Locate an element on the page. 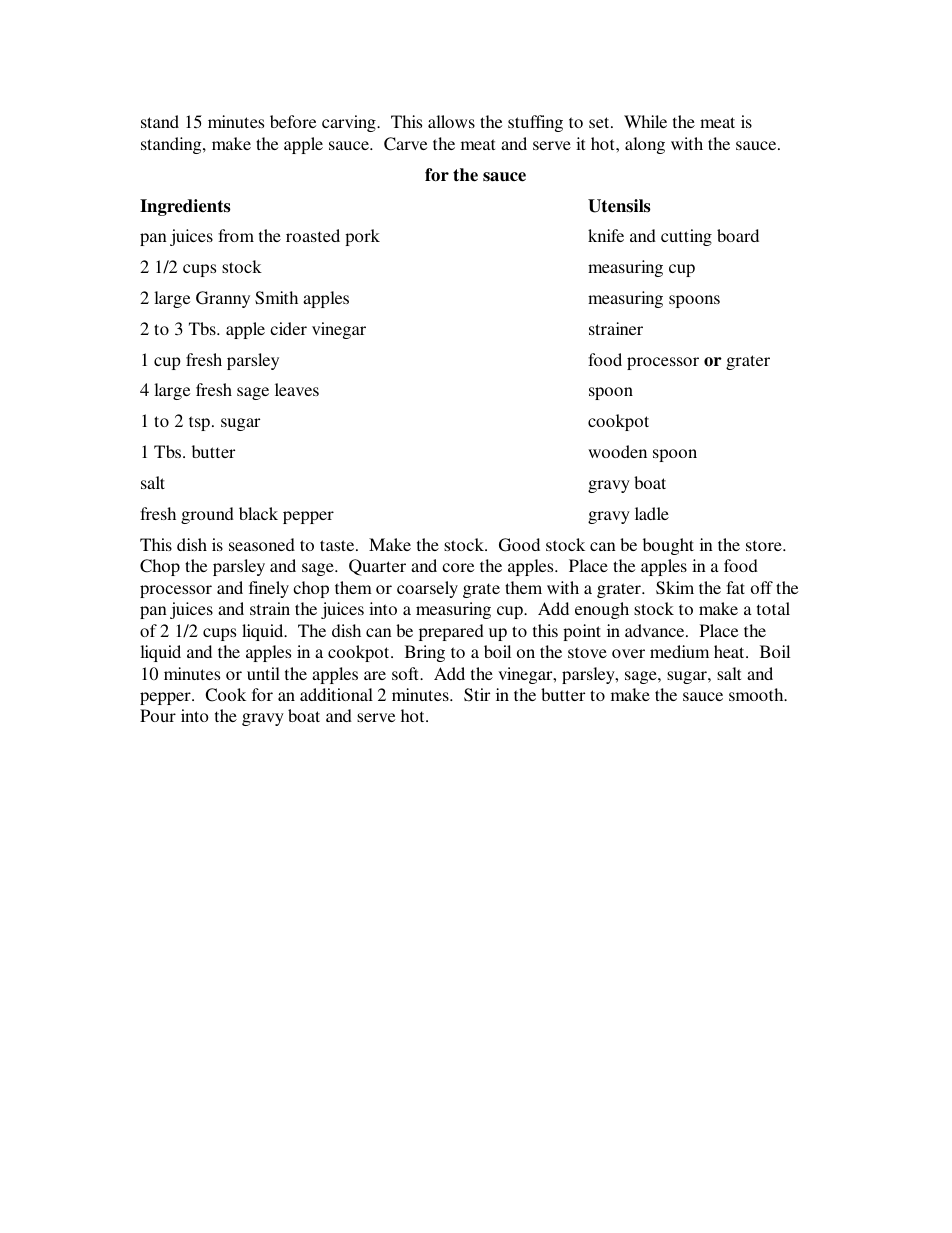 The width and height of the document is (952, 1233). along is located at coordinates (645, 145).
